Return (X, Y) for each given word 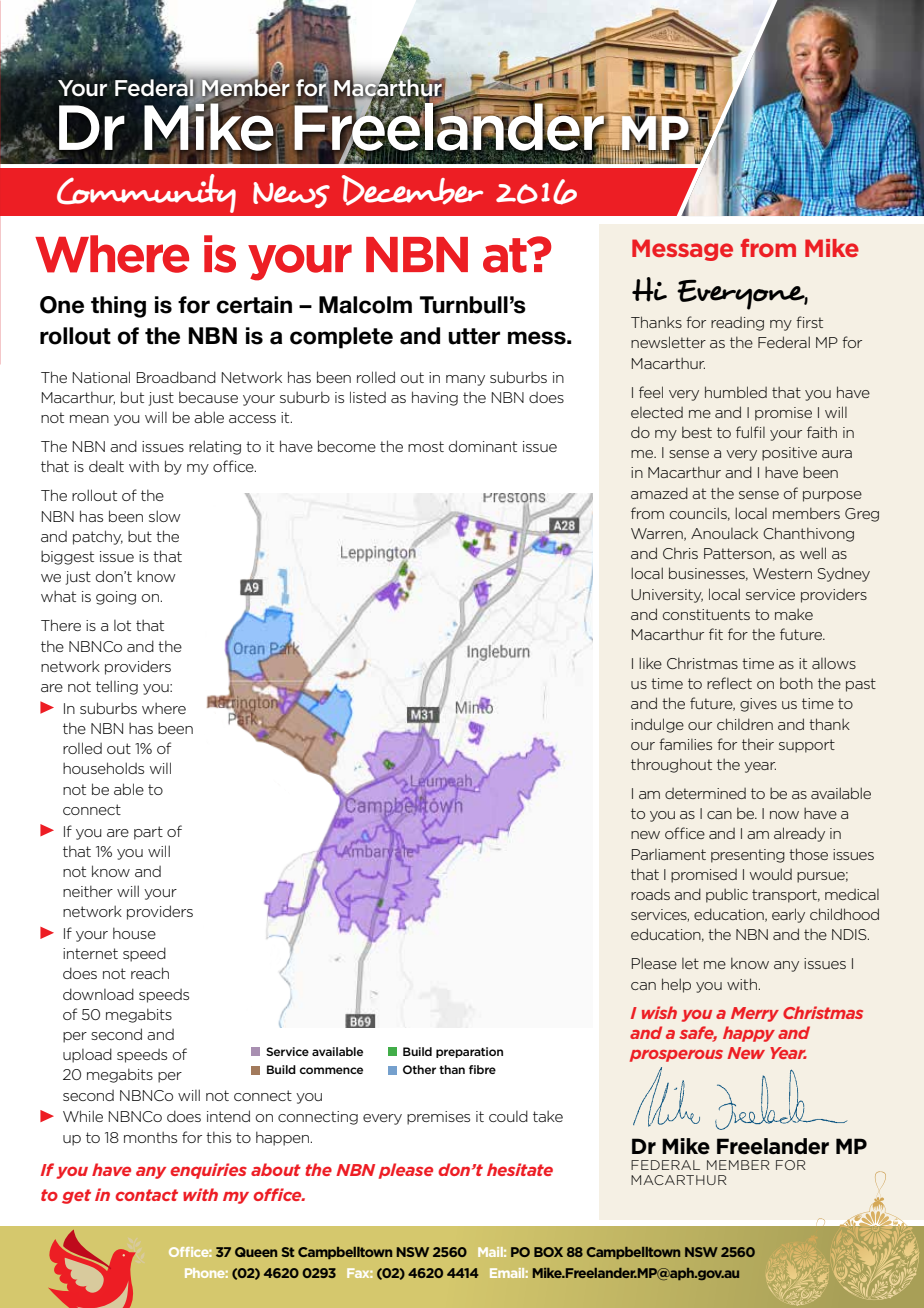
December (412, 190)
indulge (657, 725)
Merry (755, 1014)
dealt (106, 466)
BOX (548, 1252)
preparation (469, 1052)
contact (146, 1195)
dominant (483, 446)
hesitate (520, 1169)
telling (117, 687)
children (745, 724)
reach (150, 973)
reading (737, 324)
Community (146, 193)
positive (789, 454)
